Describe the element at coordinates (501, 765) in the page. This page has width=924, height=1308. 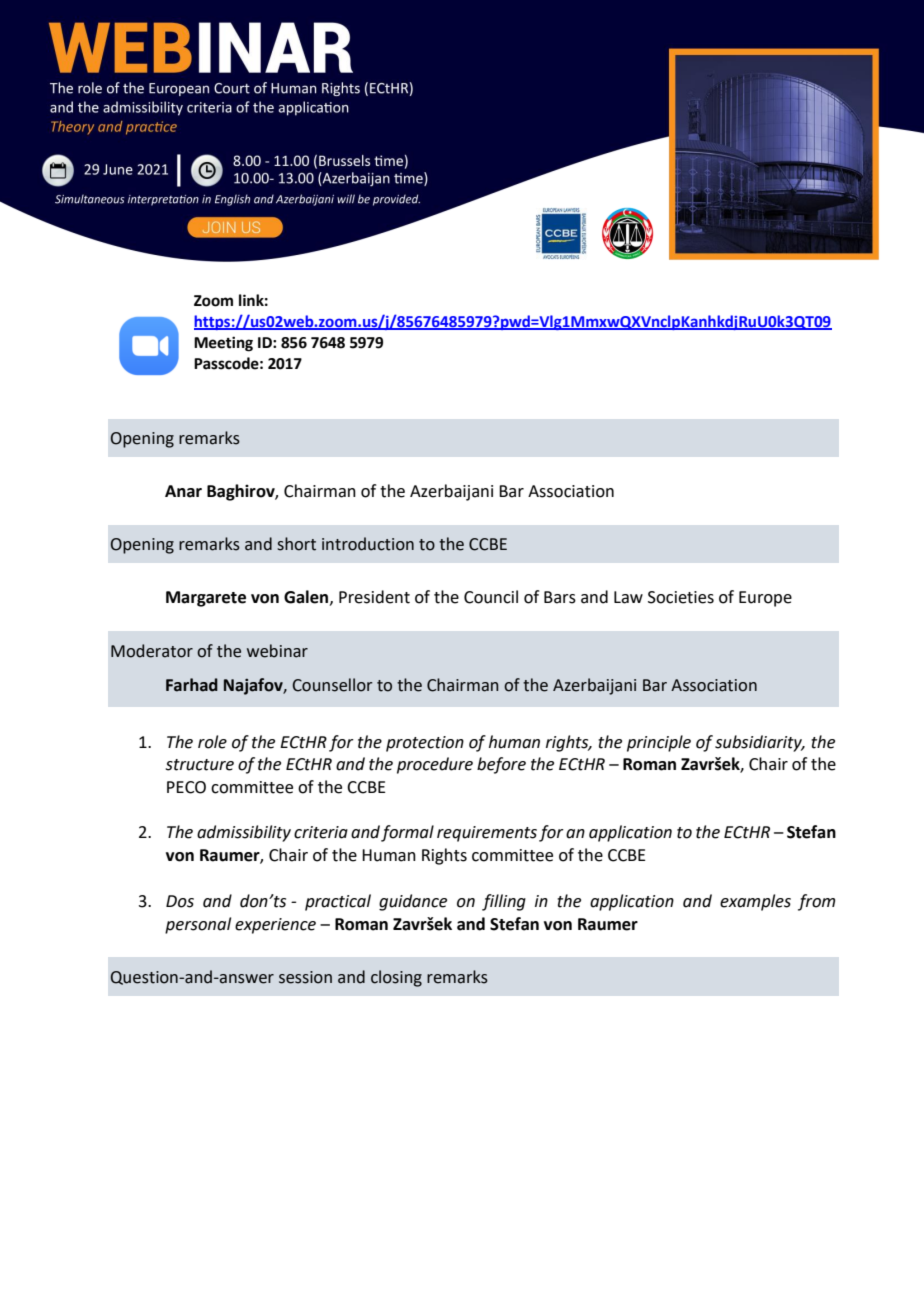
I see `before` at that location.
